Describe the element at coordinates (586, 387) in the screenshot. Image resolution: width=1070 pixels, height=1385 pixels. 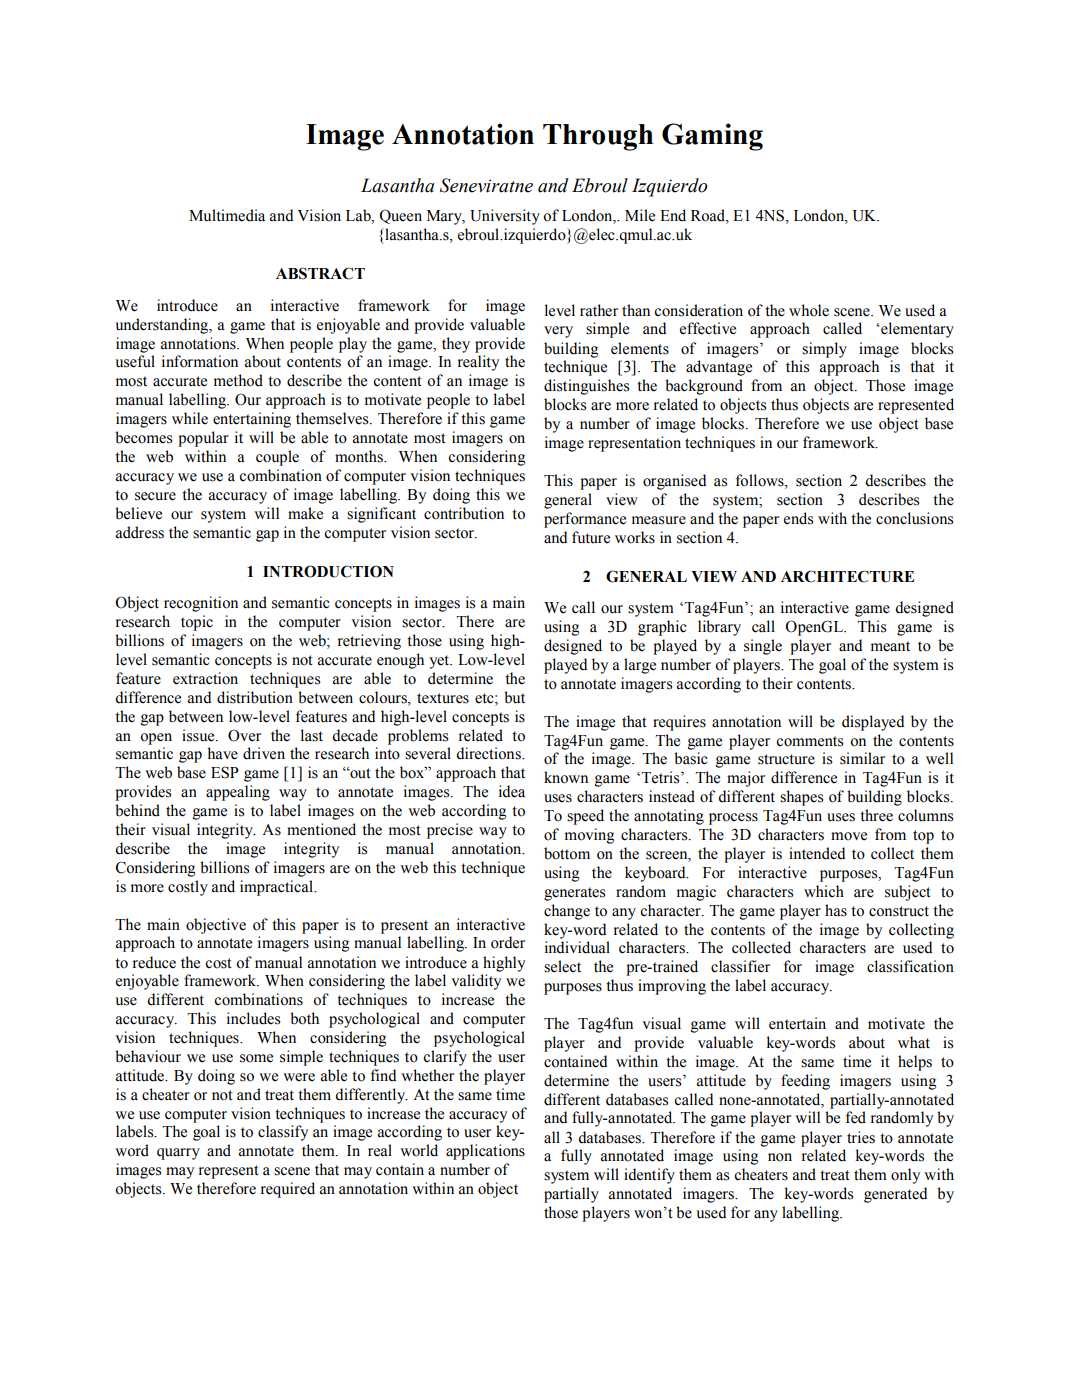
I see `distinguishes` at that location.
